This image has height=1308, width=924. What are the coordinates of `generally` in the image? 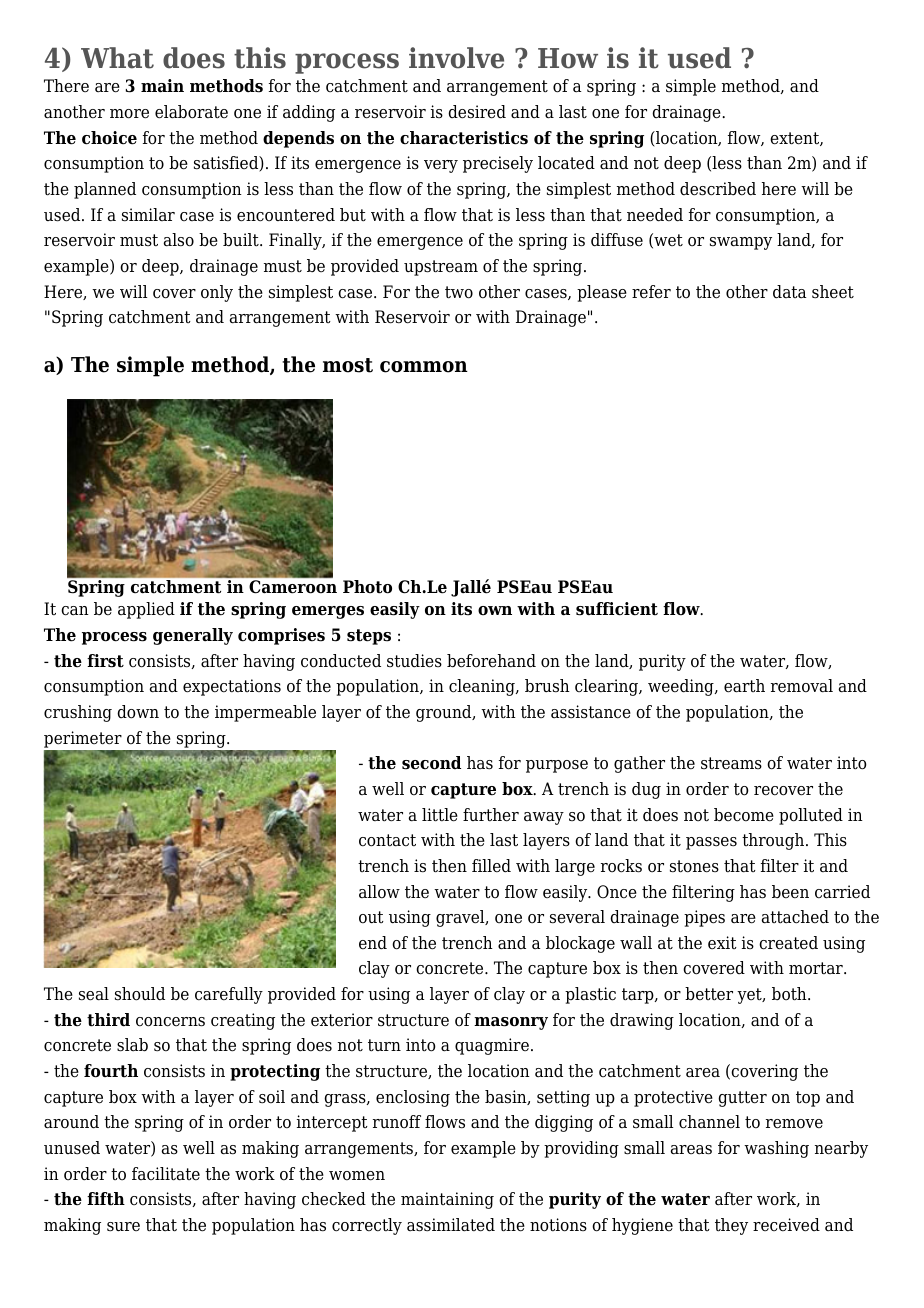 It's located at (193, 636).
